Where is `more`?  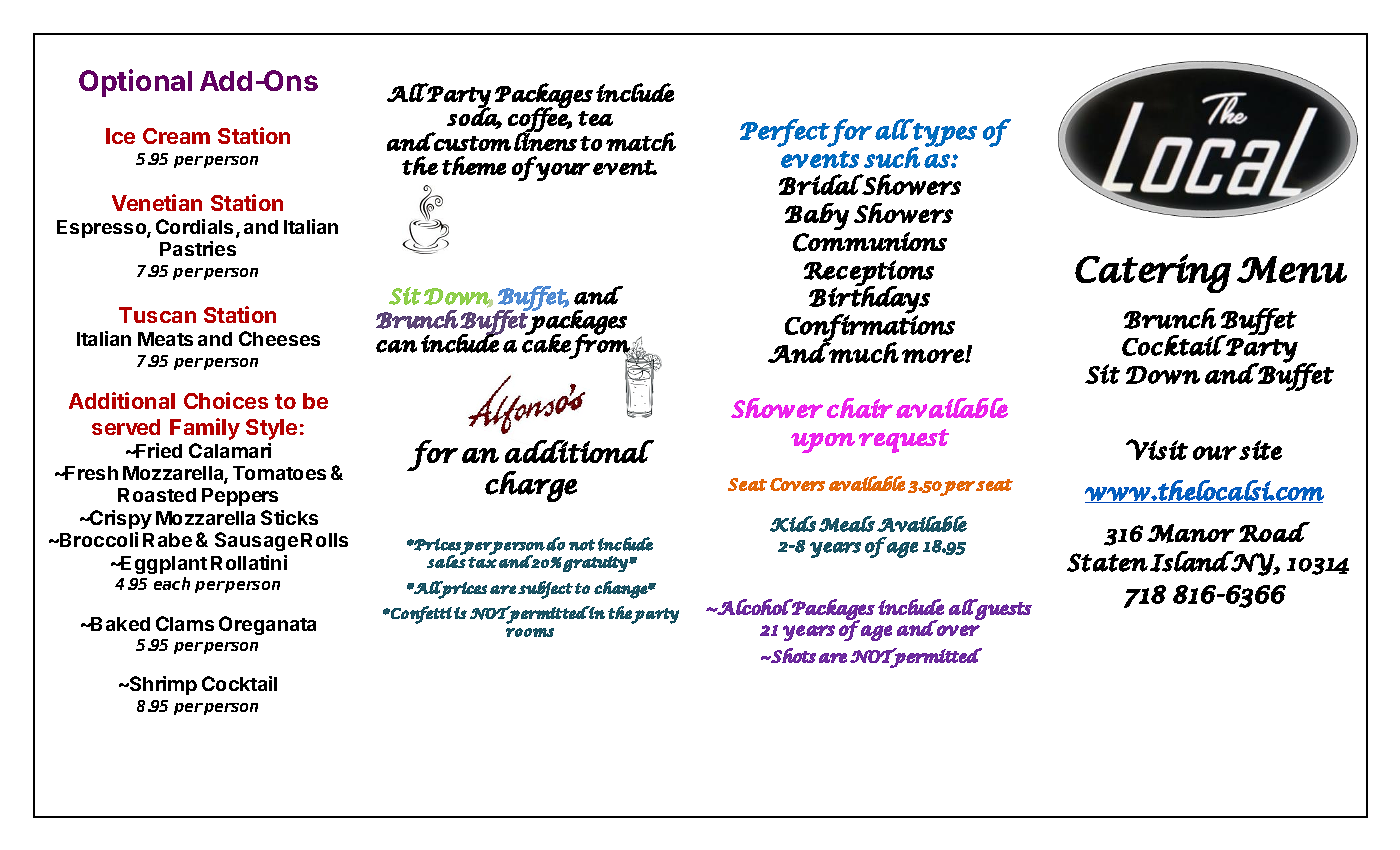
more is located at coordinates (934, 356).
